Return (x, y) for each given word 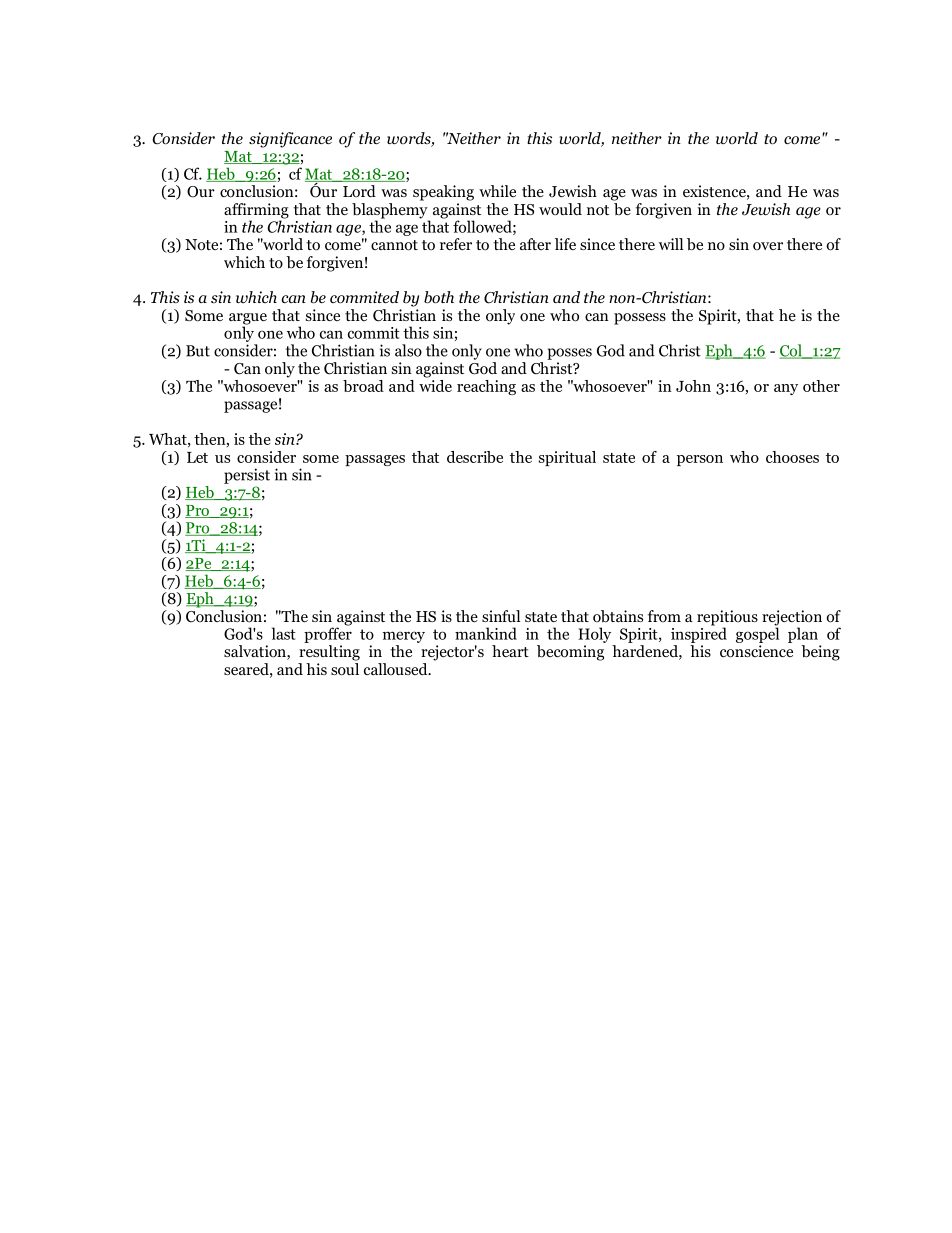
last (284, 633)
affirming (256, 212)
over (768, 246)
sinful (501, 616)
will (671, 244)
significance (290, 140)
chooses (792, 457)
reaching (486, 387)
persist (247, 476)
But (198, 351)
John (693, 386)
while (497, 191)
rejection (792, 619)
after (535, 244)
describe (475, 457)
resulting (329, 653)
